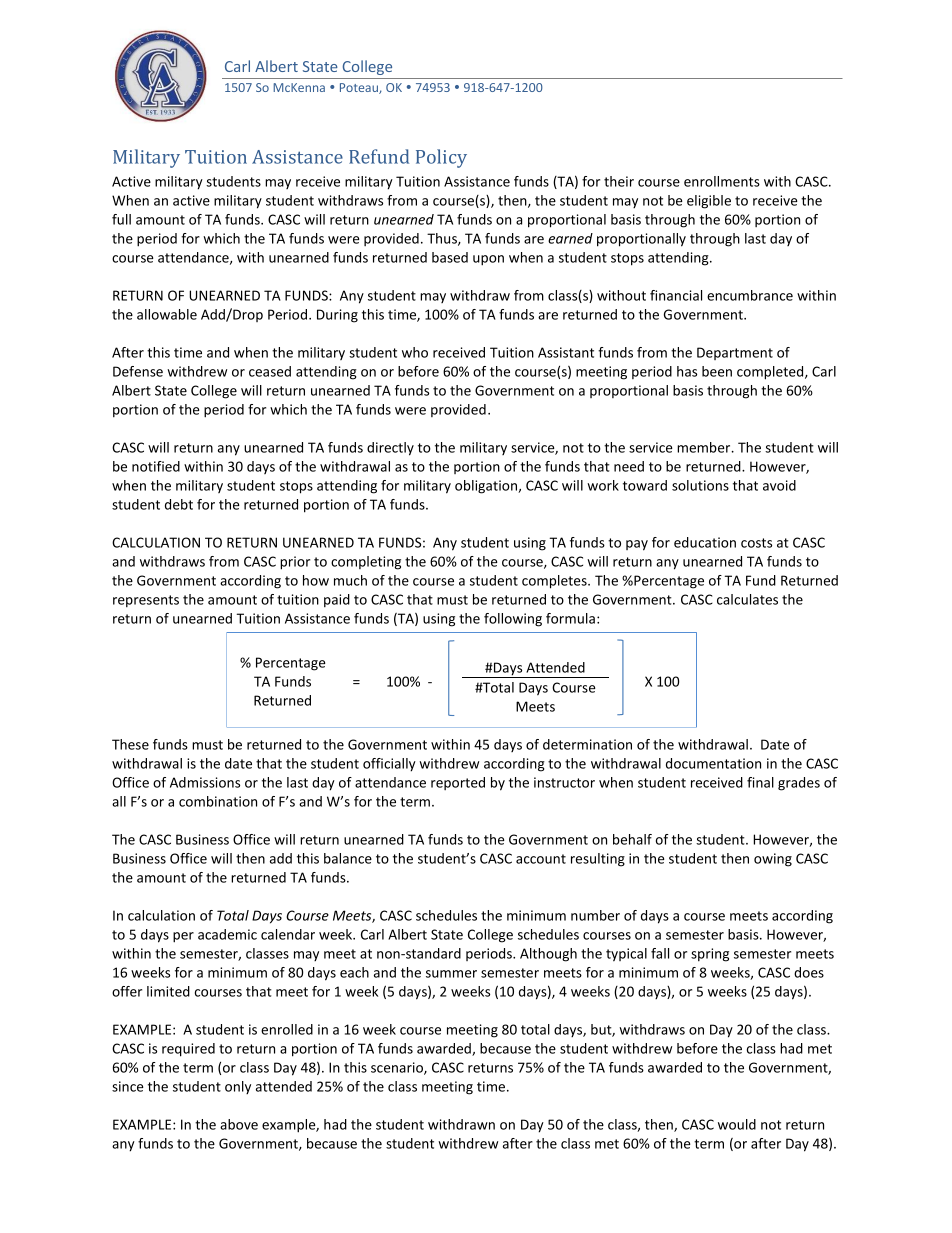 The width and height of the document is (952, 1233). Describe the element at coordinates (415, 352) in the document. I see `who` at that location.
